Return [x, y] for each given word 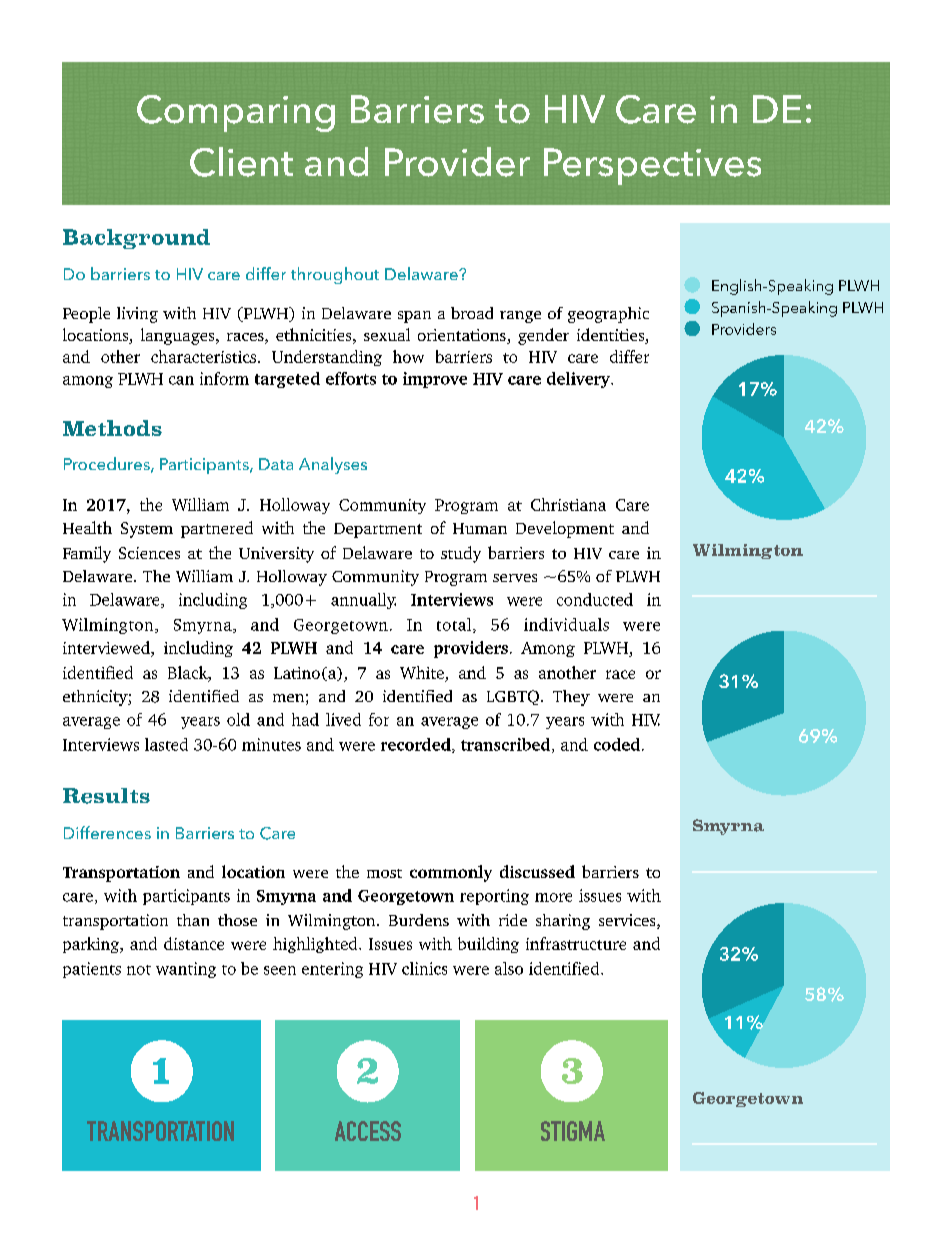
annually [363, 601]
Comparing [236, 113]
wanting [186, 970]
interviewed [107, 647]
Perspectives [652, 166]
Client [241, 162]
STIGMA [573, 1131]
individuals [566, 624]
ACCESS [368, 1131]
